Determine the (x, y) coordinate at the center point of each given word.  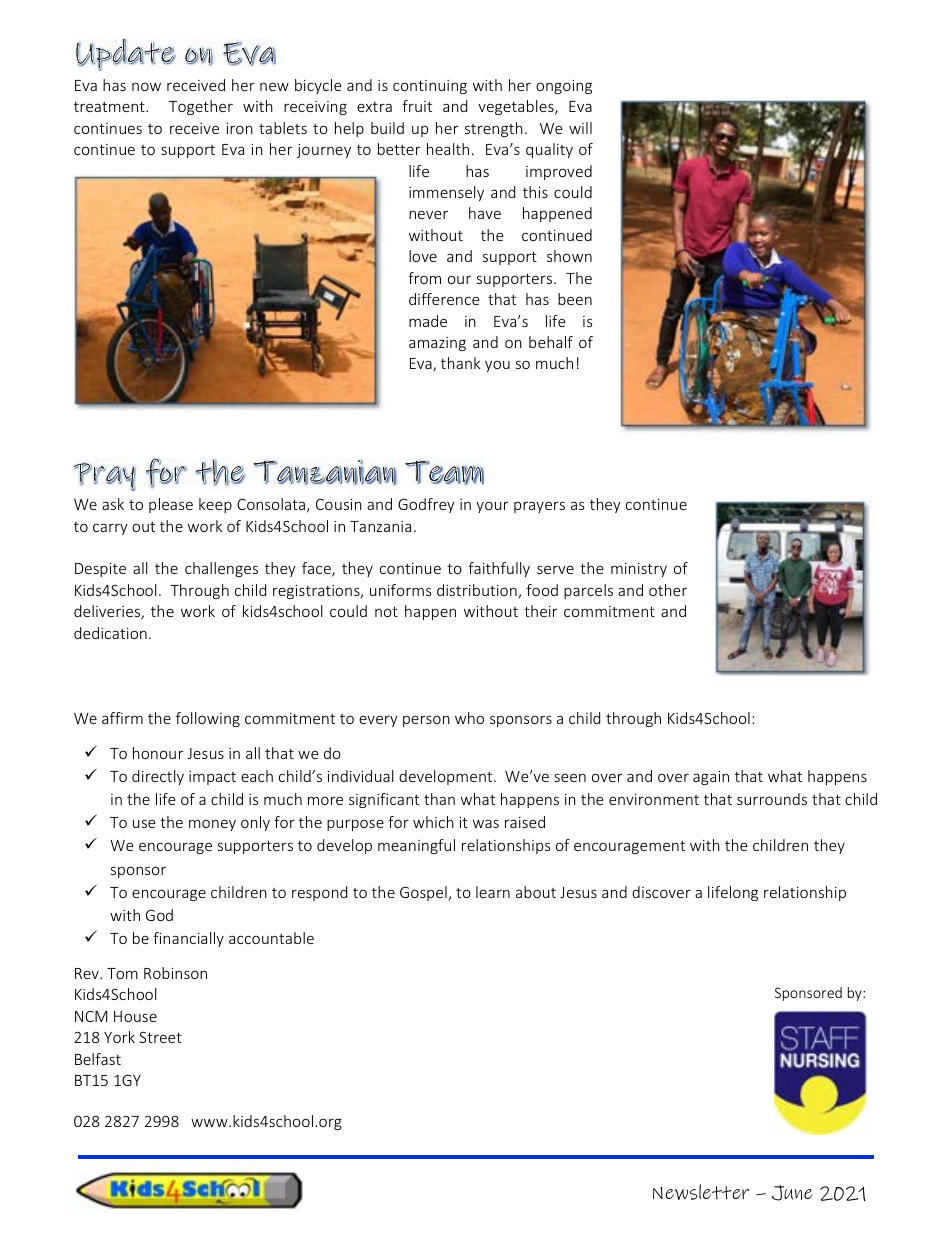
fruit (417, 106)
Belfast (98, 1059)
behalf (551, 342)
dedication (110, 633)
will (580, 128)
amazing (437, 344)
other (668, 590)
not (386, 611)
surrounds (772, 799)
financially (188, 939)
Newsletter (701, 1192)
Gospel (424, 893)
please (171, 505)
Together (201, 107)
